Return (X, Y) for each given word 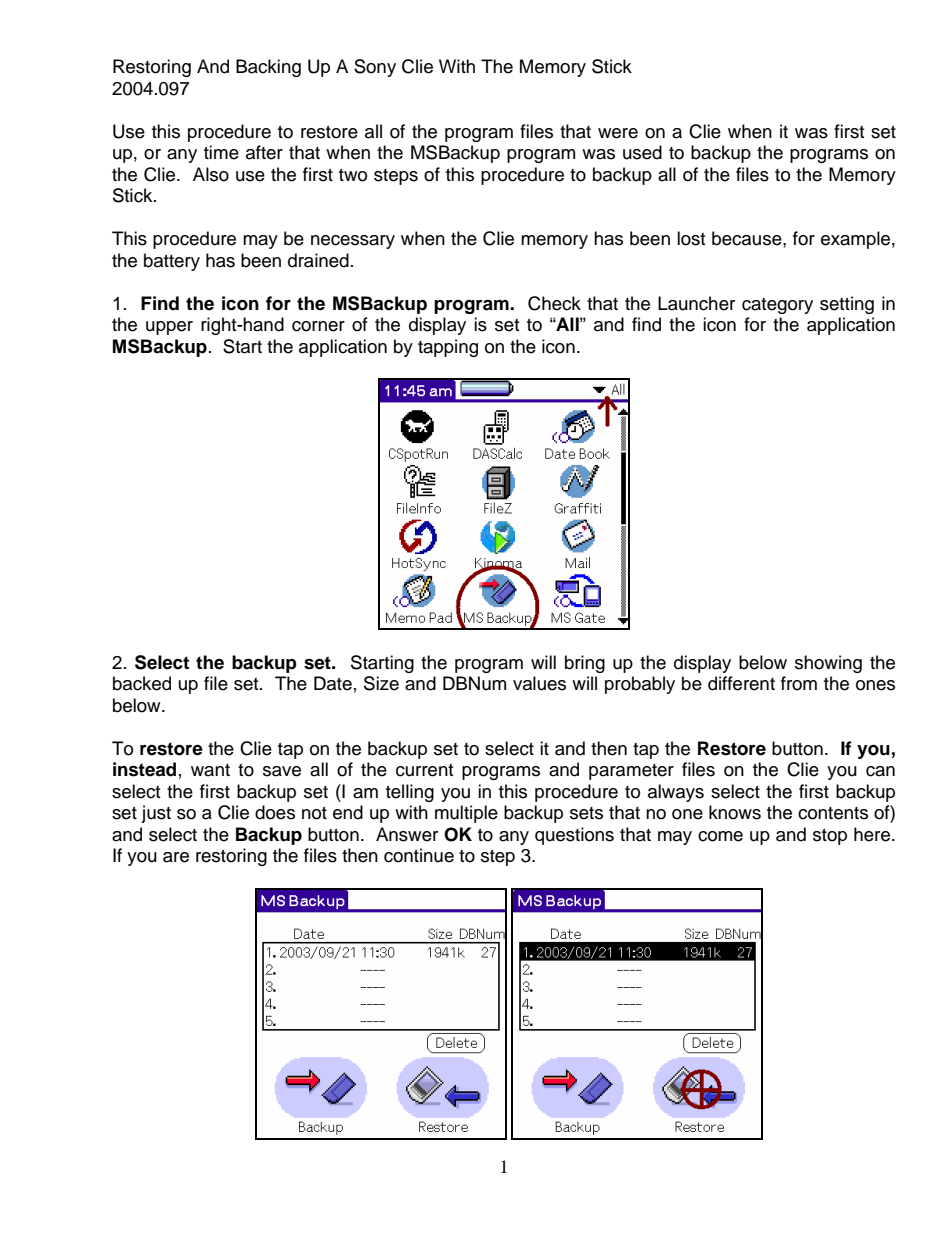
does (275, 812)
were (618, 133)
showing (828, 664)
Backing (268, 68)
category (777, 306)
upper (169, 328)
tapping (448, 348)
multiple (466, 814)
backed (142, 683)
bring (585, 664)
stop (830, 837)
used (642, 152)
